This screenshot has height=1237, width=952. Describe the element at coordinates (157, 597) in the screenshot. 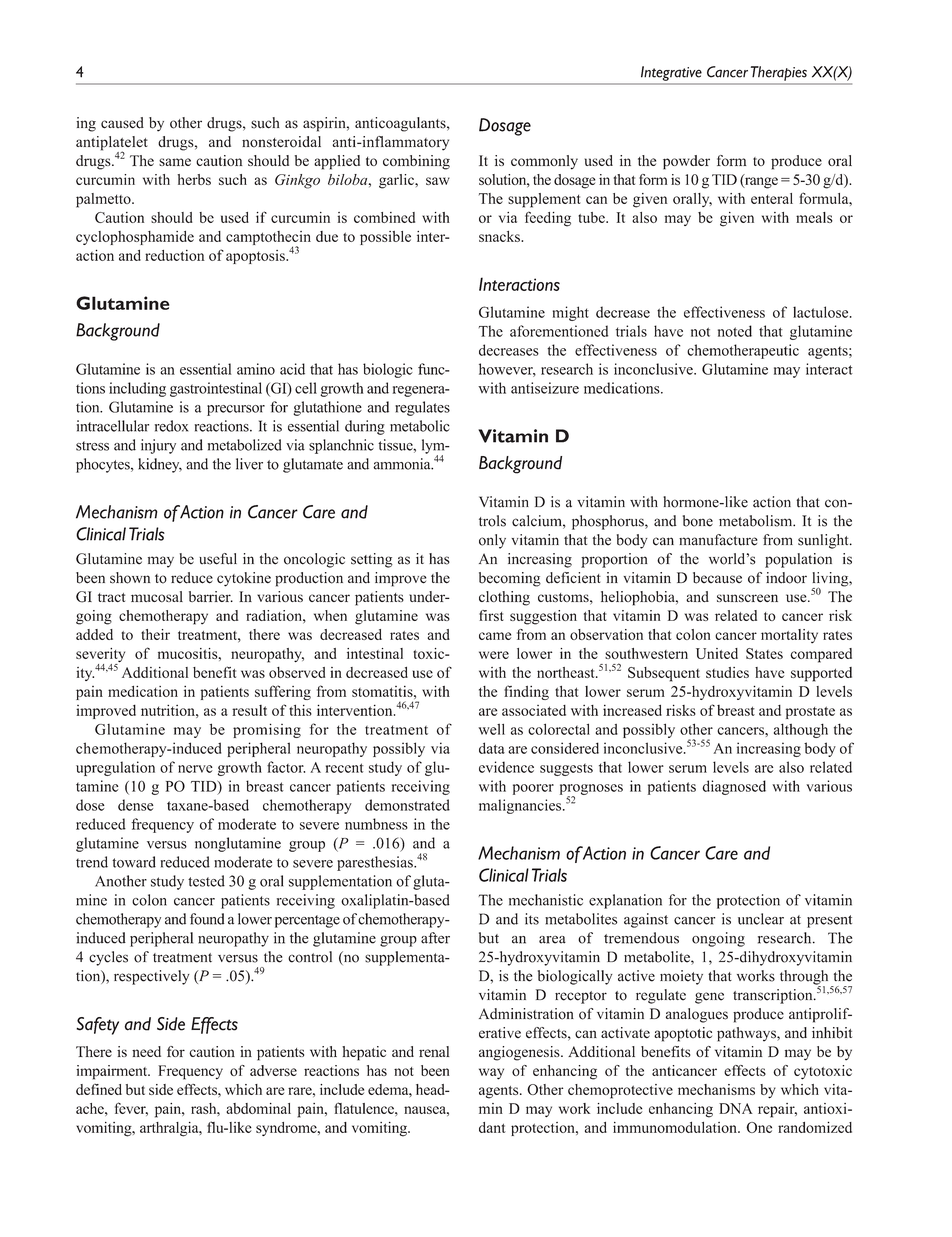

I see `mucosal` at that location.
